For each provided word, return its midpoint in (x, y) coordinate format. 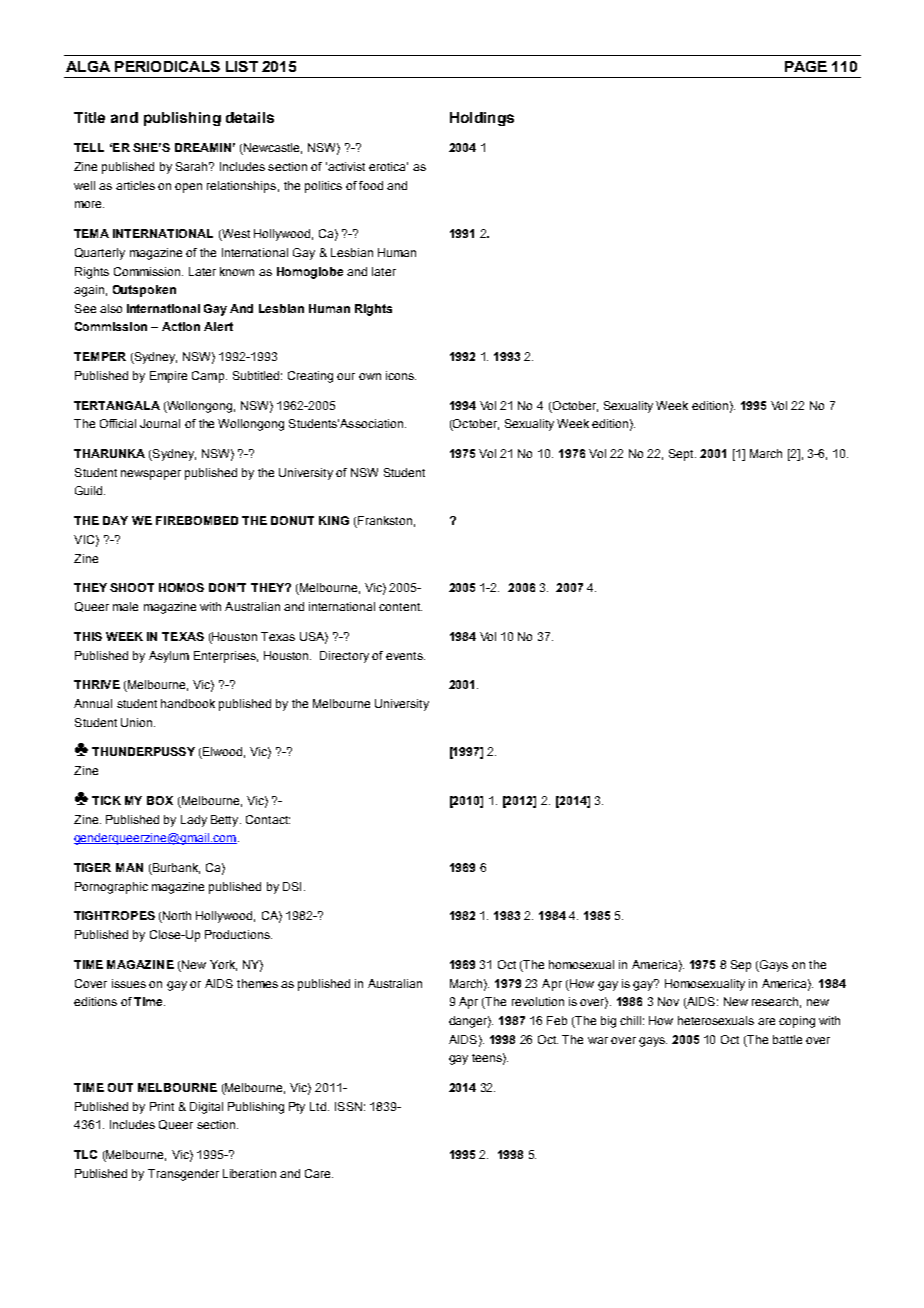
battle (787, 1039)
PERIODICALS (167, 66)
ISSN (348, 1106)
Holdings (482, 119)
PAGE (806, 66)
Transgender (183, 1175)
